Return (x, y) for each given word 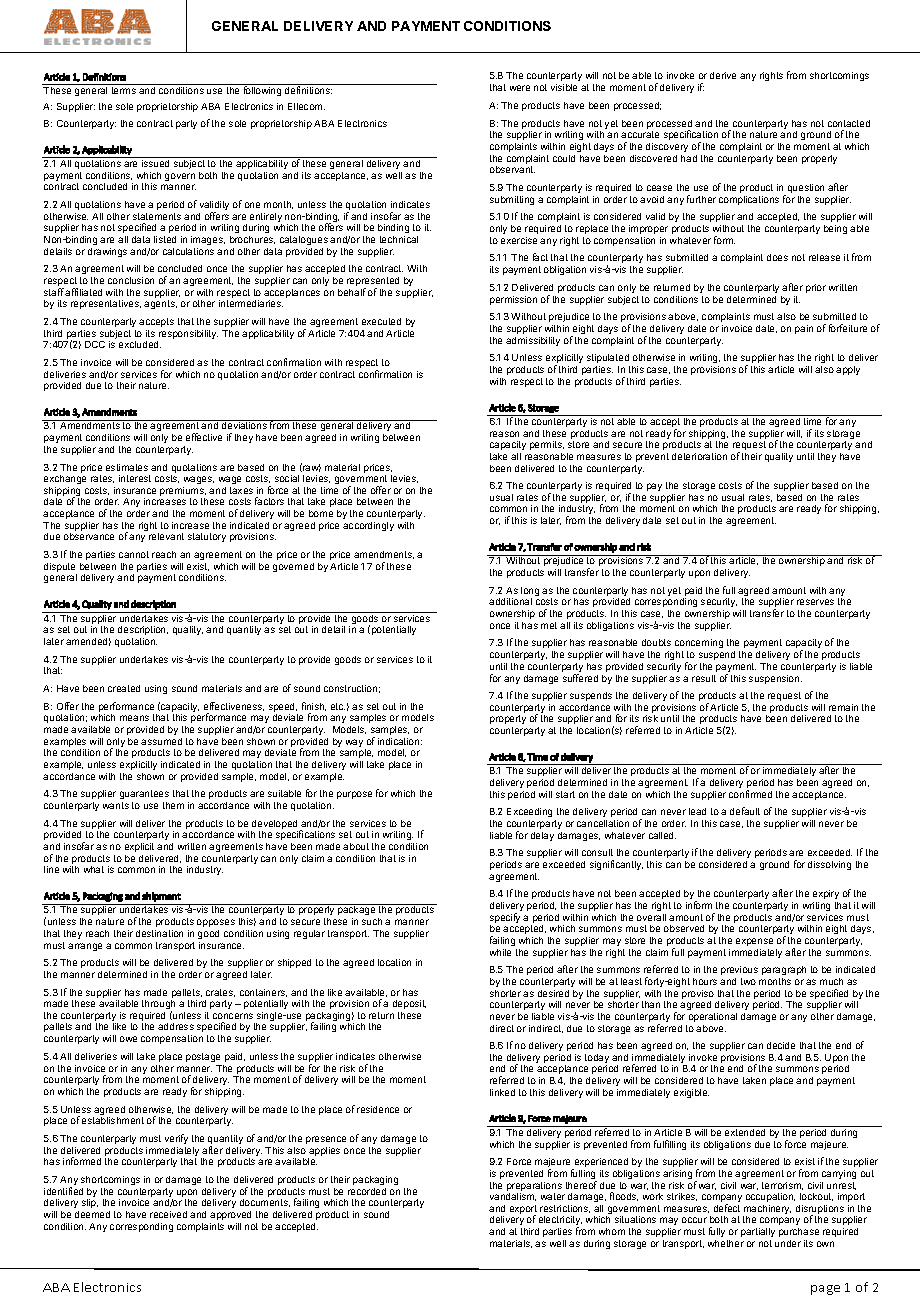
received (168, 1214)
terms (124, 90)
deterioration (699, 456)
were (520, 88)
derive (723, 75)
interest (135, 478)
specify (505, 919)
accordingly (368, 526)
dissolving (829, 865)
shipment (161, 897)
